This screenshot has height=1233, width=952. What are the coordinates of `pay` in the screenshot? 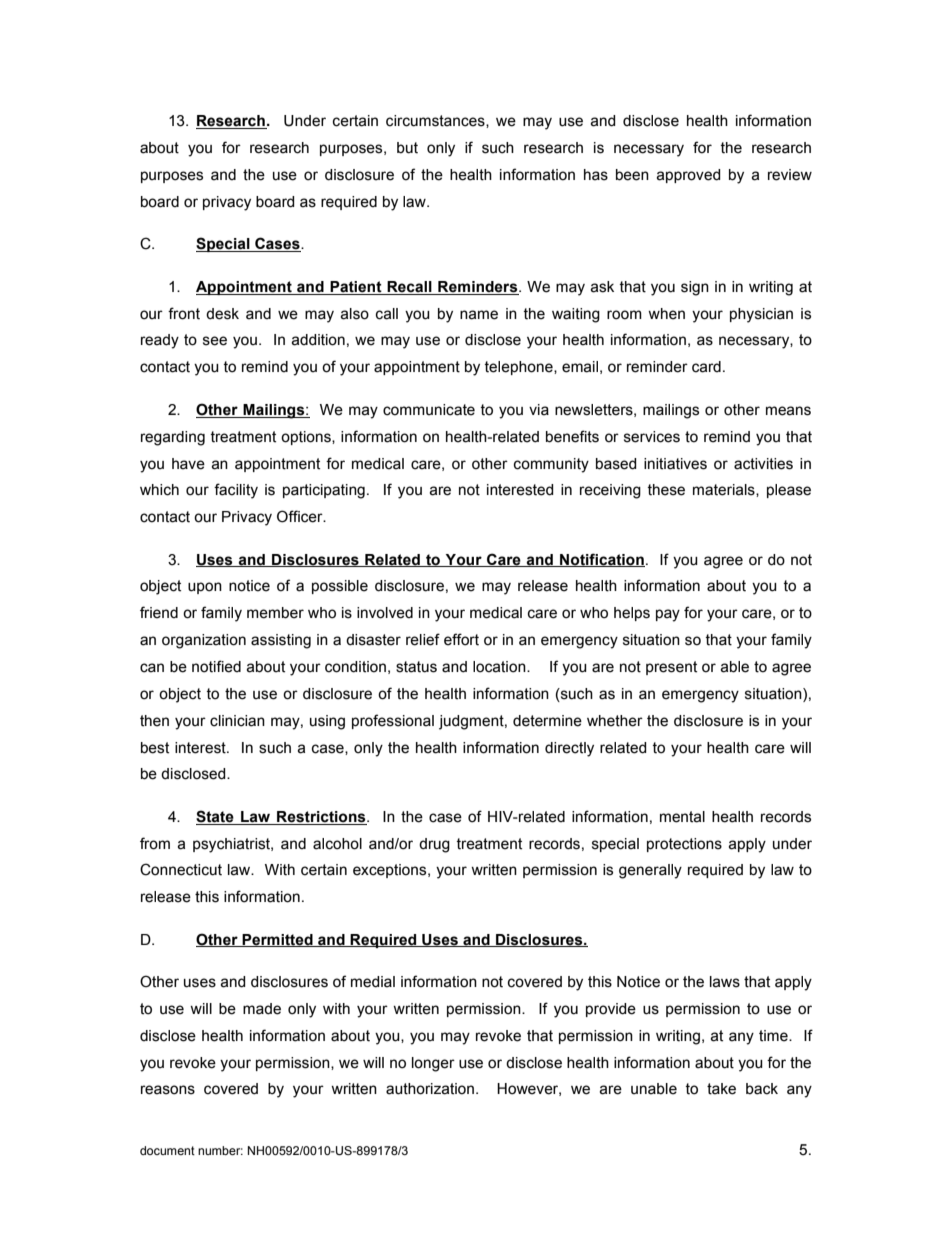 It's located at (668, 615).
